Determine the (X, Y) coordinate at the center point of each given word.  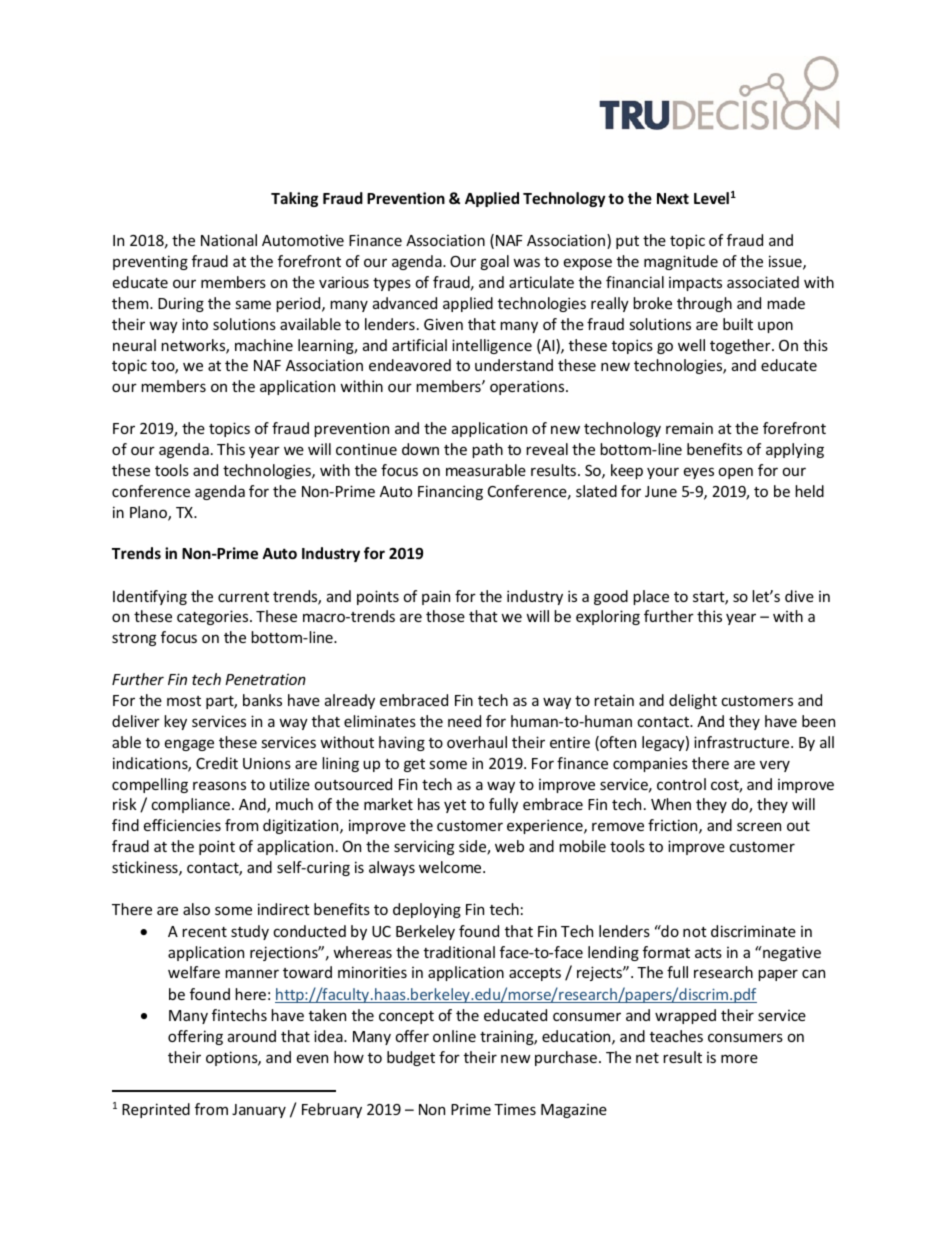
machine (264, 345)
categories (214, 617)
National (229, 240)
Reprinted (156, 1110)
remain (689, 428)
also (196, 909)
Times (515, 1109)
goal (494, 262)
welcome (451, 867)
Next (673, 198)
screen (759, 826)
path (487, 450)
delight (693, 701)
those (445, 616)
